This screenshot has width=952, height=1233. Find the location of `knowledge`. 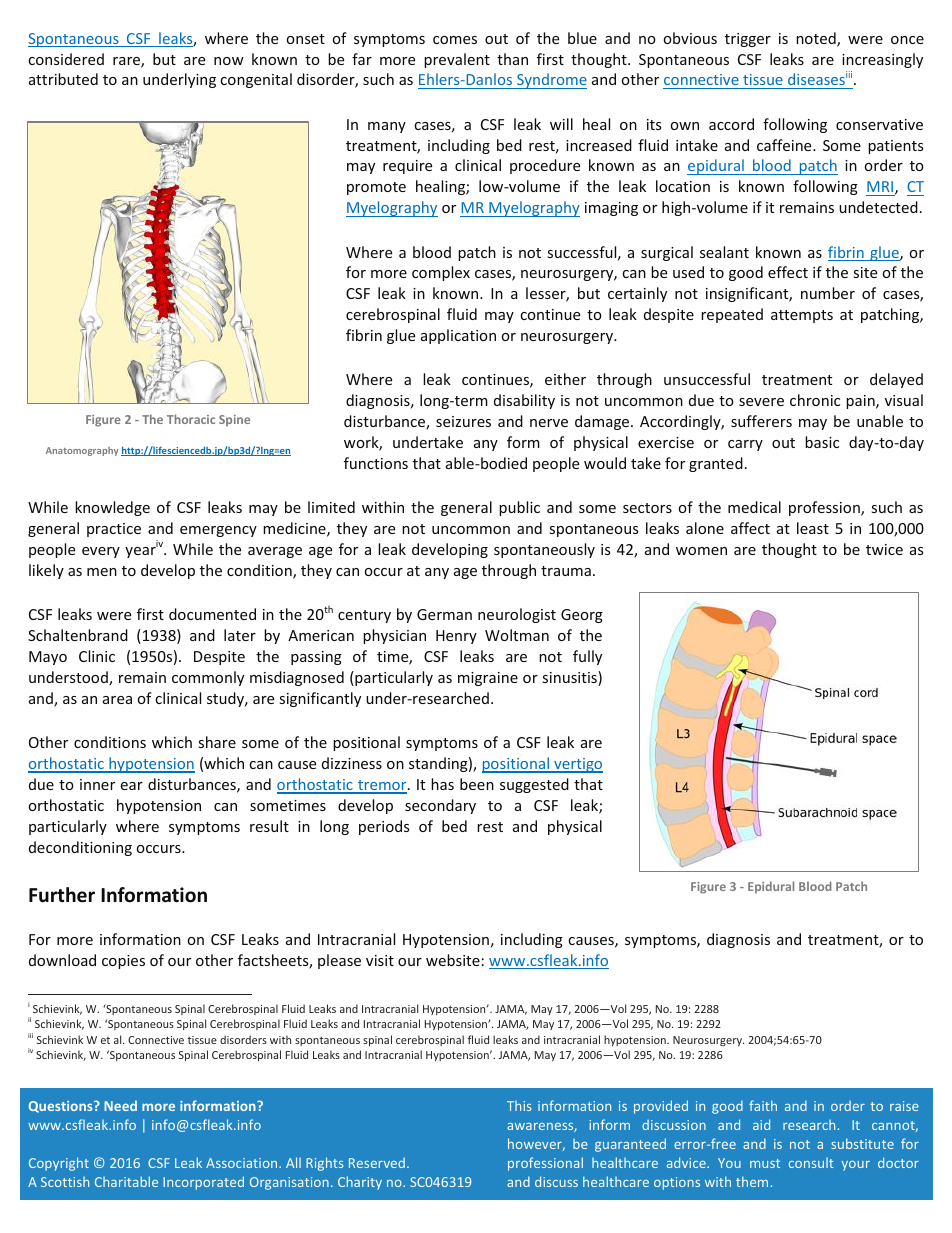

knowledge is located at coordinates (112, 508).
